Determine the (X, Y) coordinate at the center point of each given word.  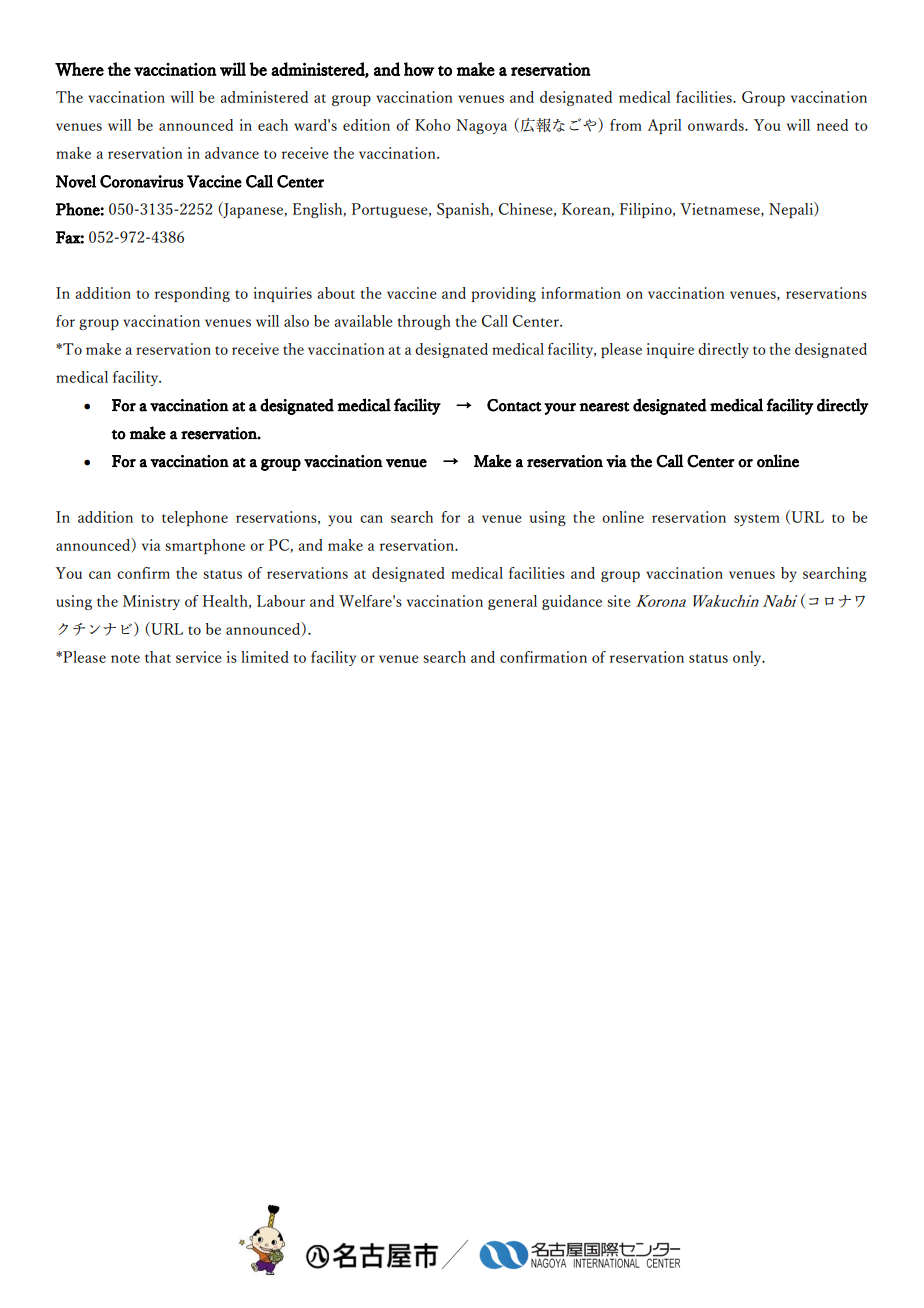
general (512, 602)
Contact (514, 405)
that (158, 657)
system (757, 520)
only (748, 658)
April (665, 126)
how (419, 69)
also (296, 321)
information (581, 293)
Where (79, 69)
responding (192, 294)
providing (503, 294)
